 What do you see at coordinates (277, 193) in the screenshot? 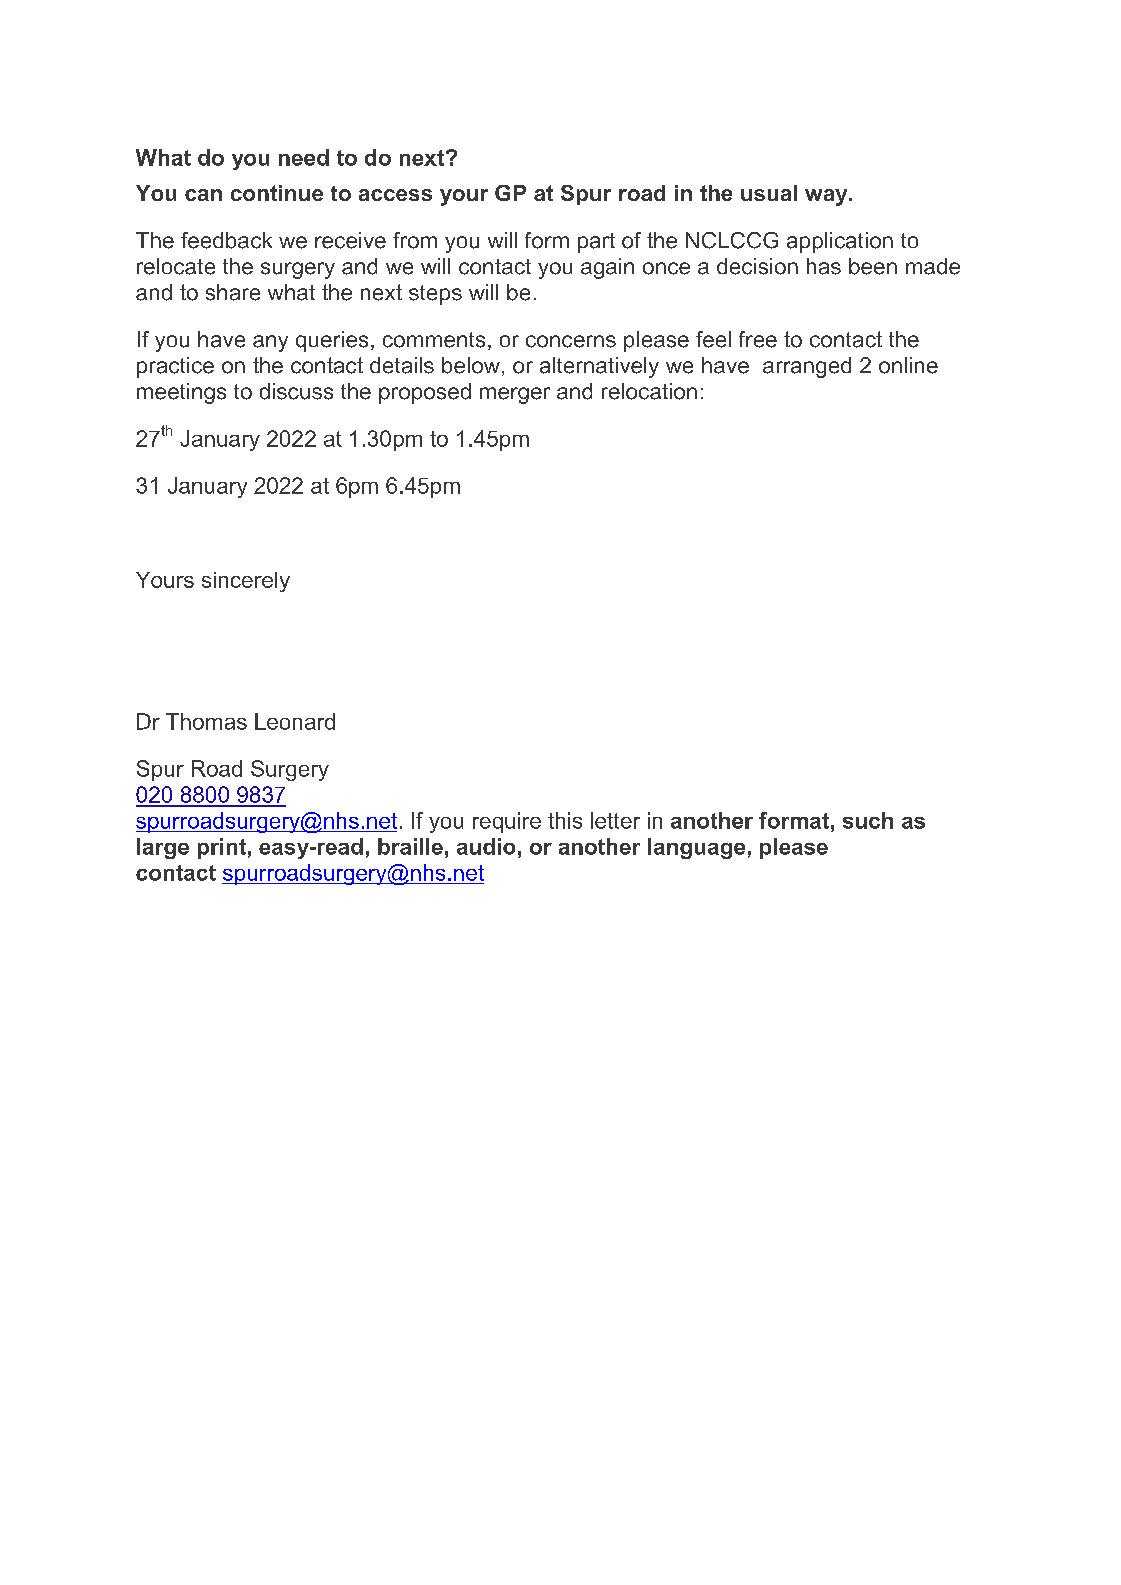
I see `continue` at bounding box center [277, 193].
